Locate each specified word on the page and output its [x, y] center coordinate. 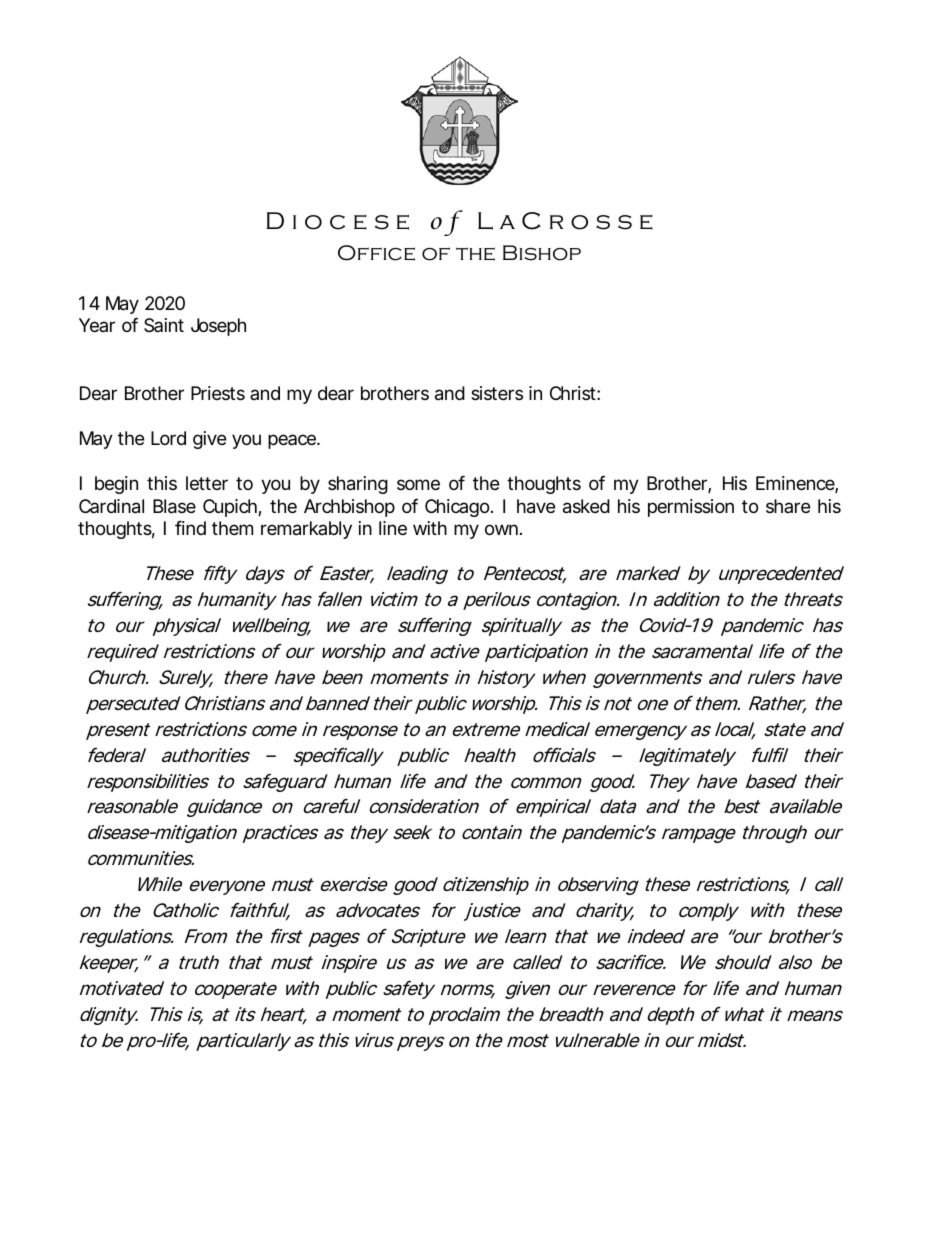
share [788, 506]
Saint [164, 325]
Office [376, 253]
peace [293, 441]
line [393, 528]
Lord [168, 438]
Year [97, 325]
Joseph [218, 327]
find [190, 528]
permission [691, 508]
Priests [218, 393]
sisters [497, 393]
